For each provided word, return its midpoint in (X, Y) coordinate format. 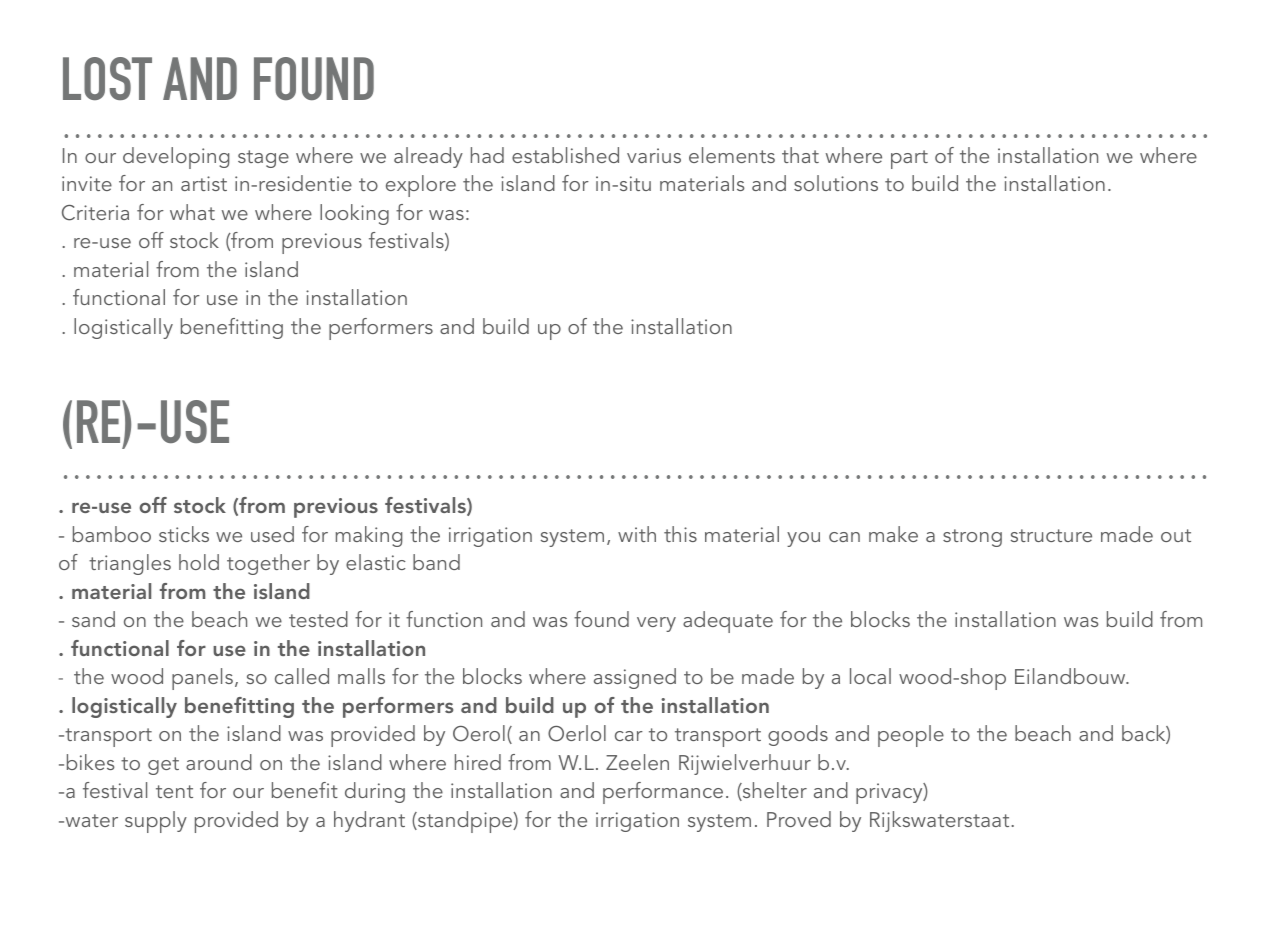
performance (663, 793)
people (911, 736)
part (909, 159)
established (565, 155)
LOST (107, 78)
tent (174, 791)
